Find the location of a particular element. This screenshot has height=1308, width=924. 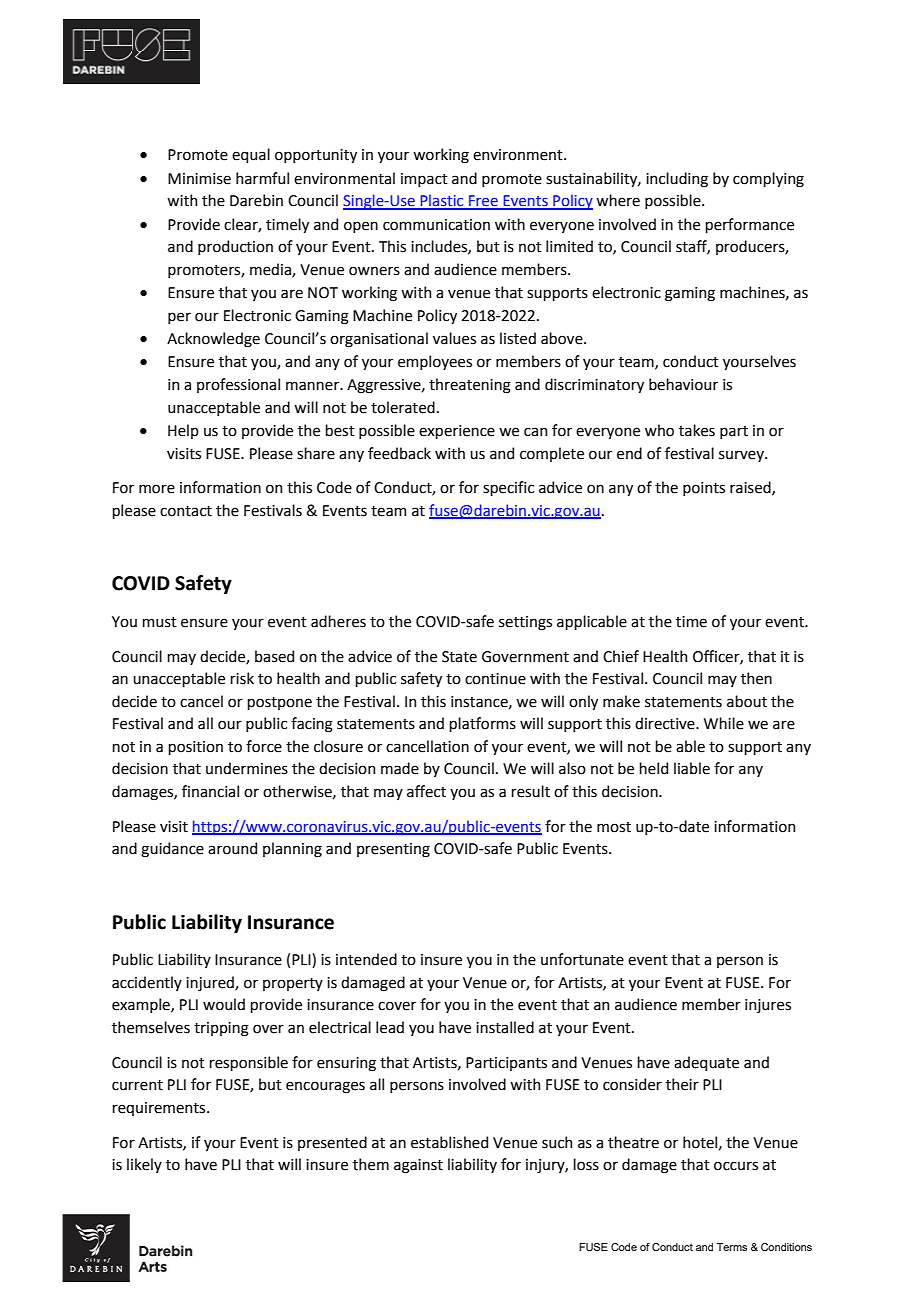

While is located at coordinates (724, 723).
